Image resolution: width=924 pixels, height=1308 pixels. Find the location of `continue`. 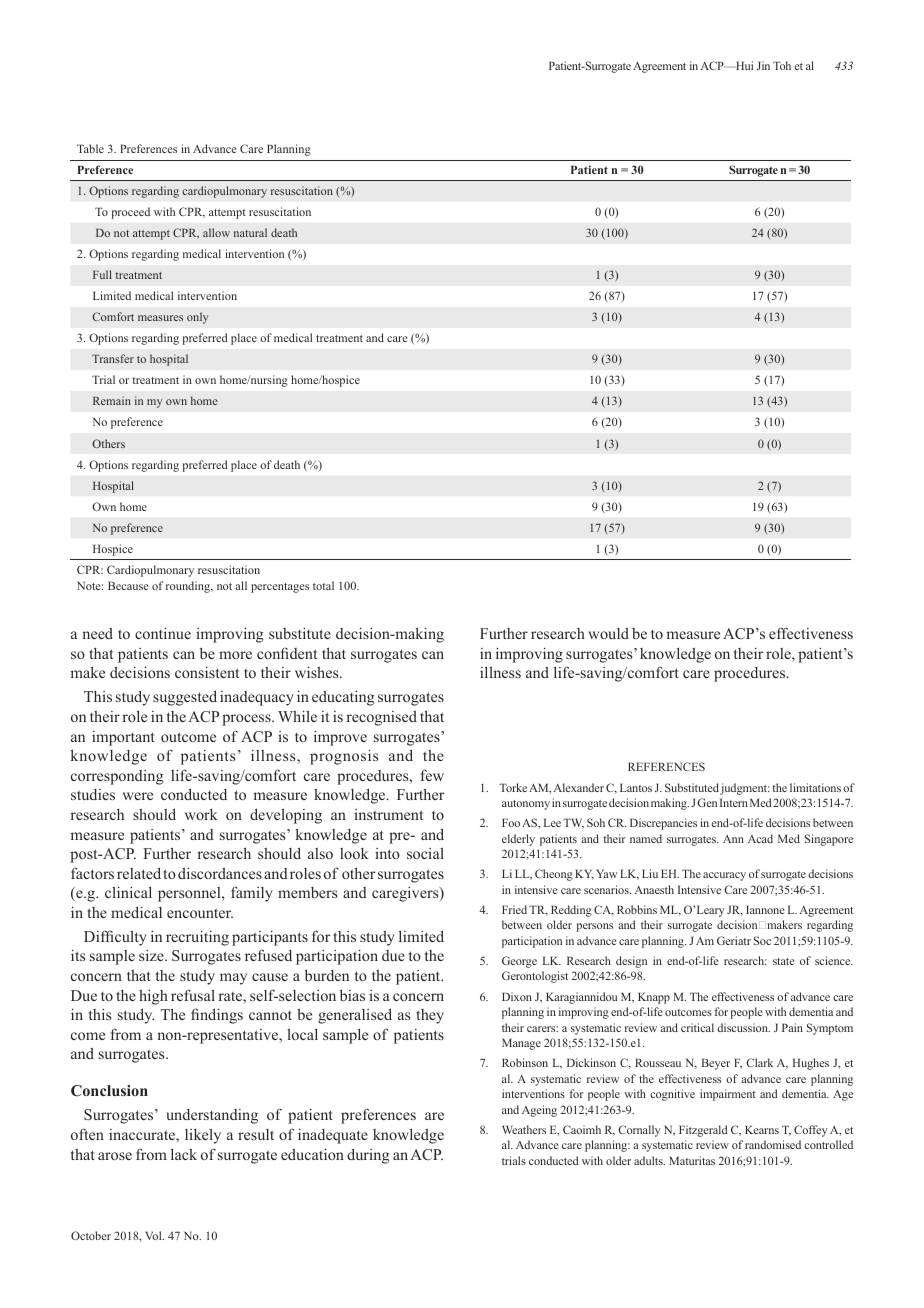

continue is located at coordinates (163, 633).
